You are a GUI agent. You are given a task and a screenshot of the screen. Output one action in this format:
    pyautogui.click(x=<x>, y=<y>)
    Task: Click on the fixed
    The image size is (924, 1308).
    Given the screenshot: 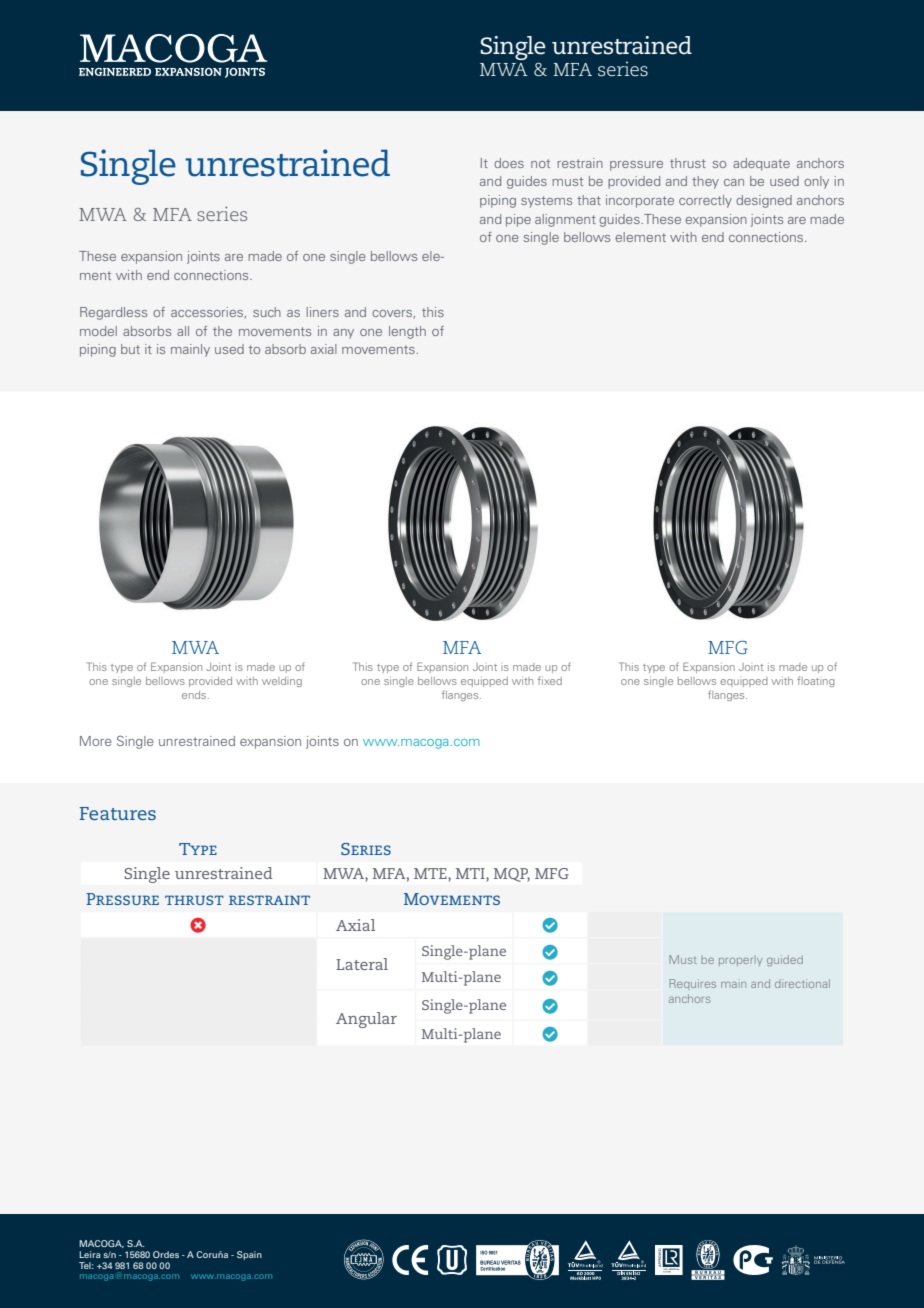 What is the action you would take?
    pyautogui.click(x=550, y=680)
